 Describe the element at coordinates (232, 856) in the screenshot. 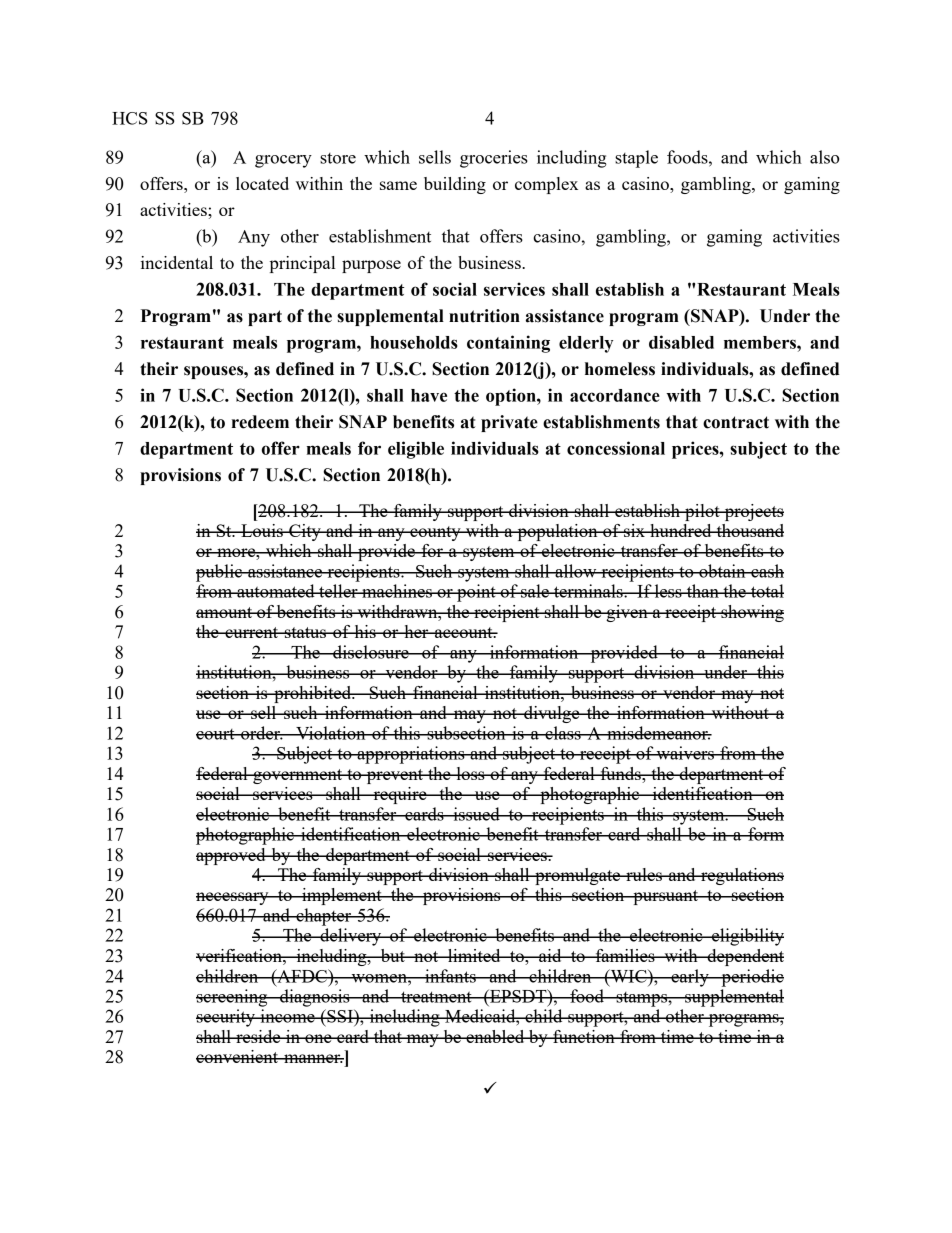

I see `approved` at that location.
